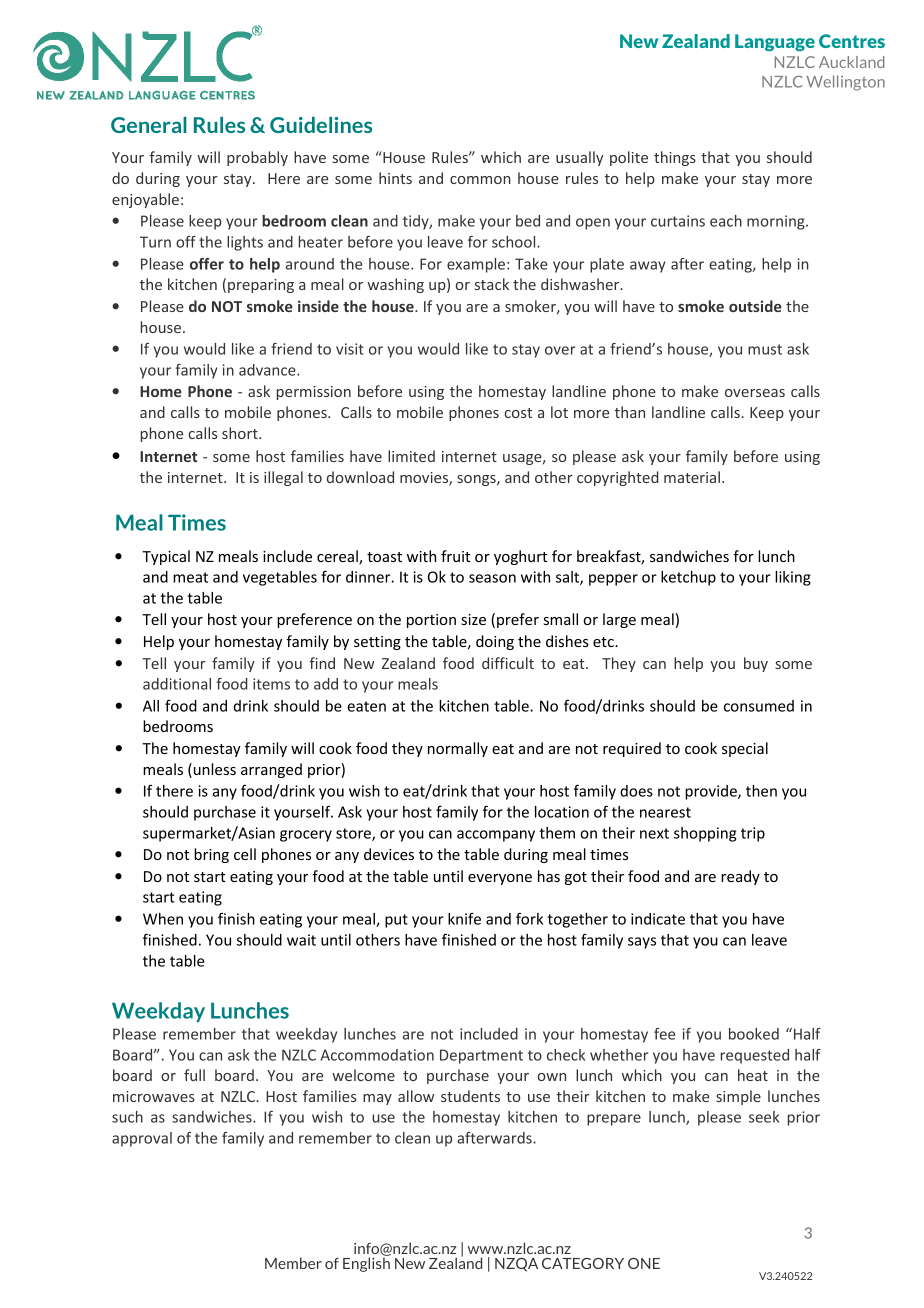 The height and width of the image is (1308, 924). I want to click on doing, so click(495, 642).
